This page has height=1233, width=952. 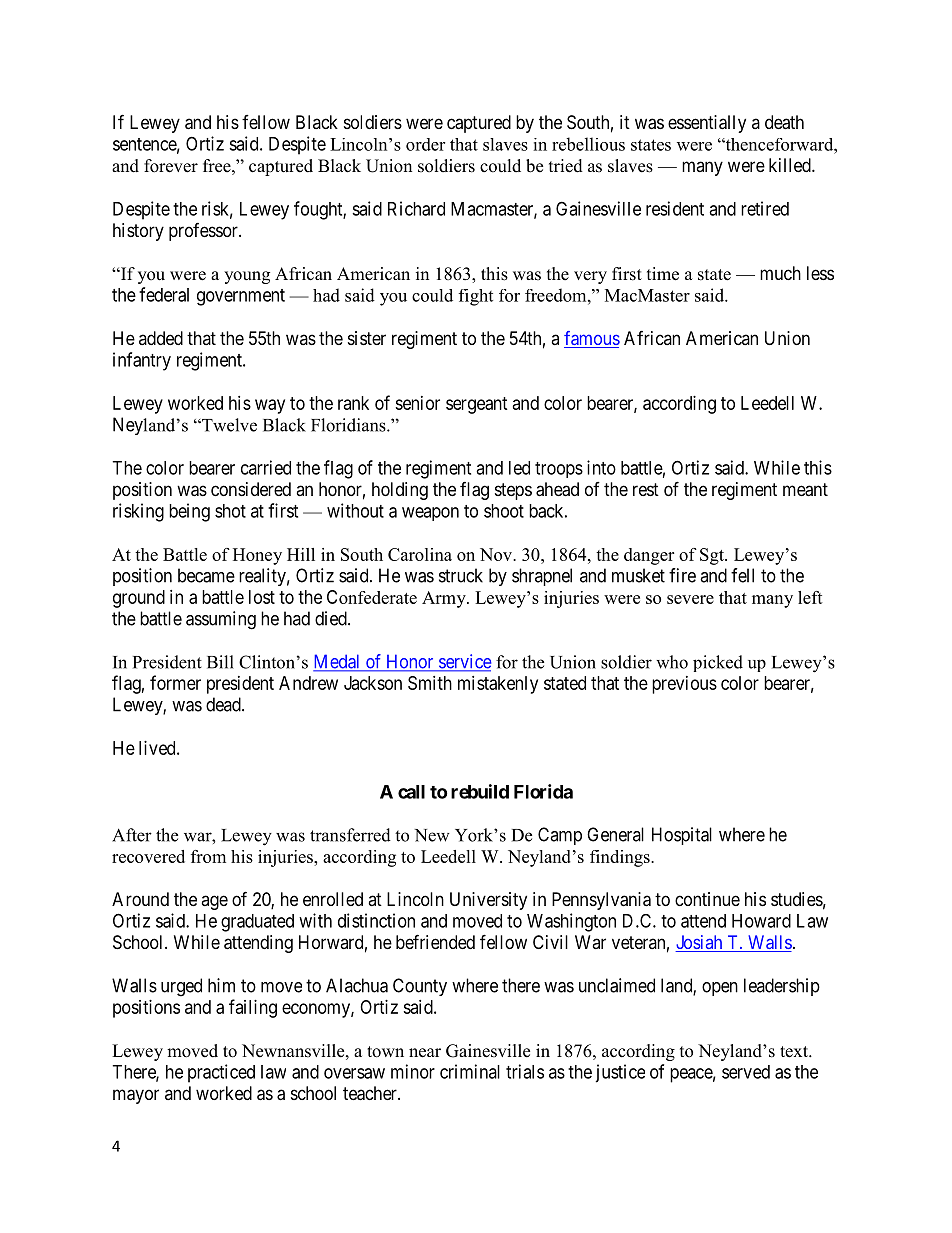 What do you see at coordinates (221, 1073) in the page?
I see `practiced` at bounding box center [221, 1073].
